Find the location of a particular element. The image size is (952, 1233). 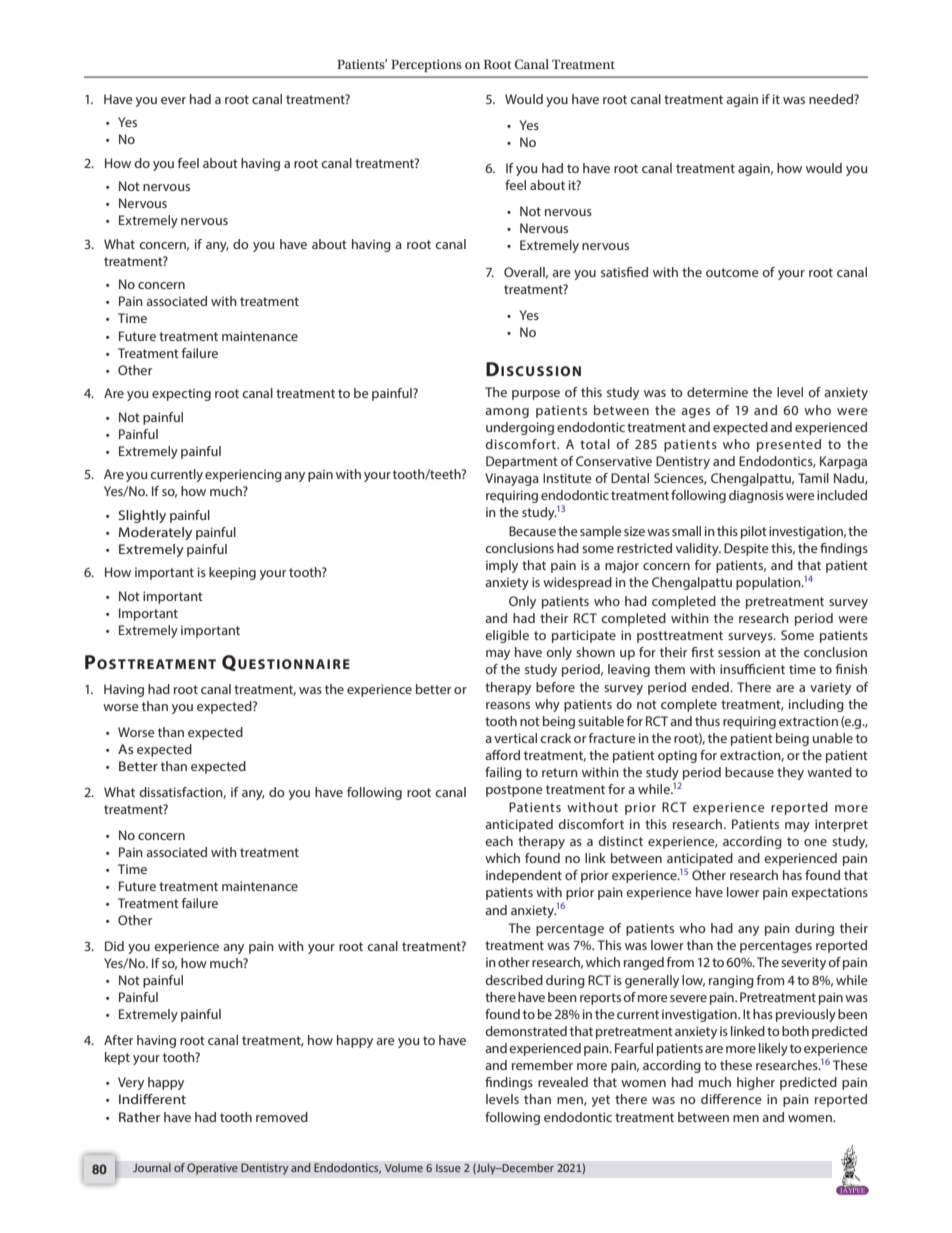

outcome is located at coordinates (732, 272).
